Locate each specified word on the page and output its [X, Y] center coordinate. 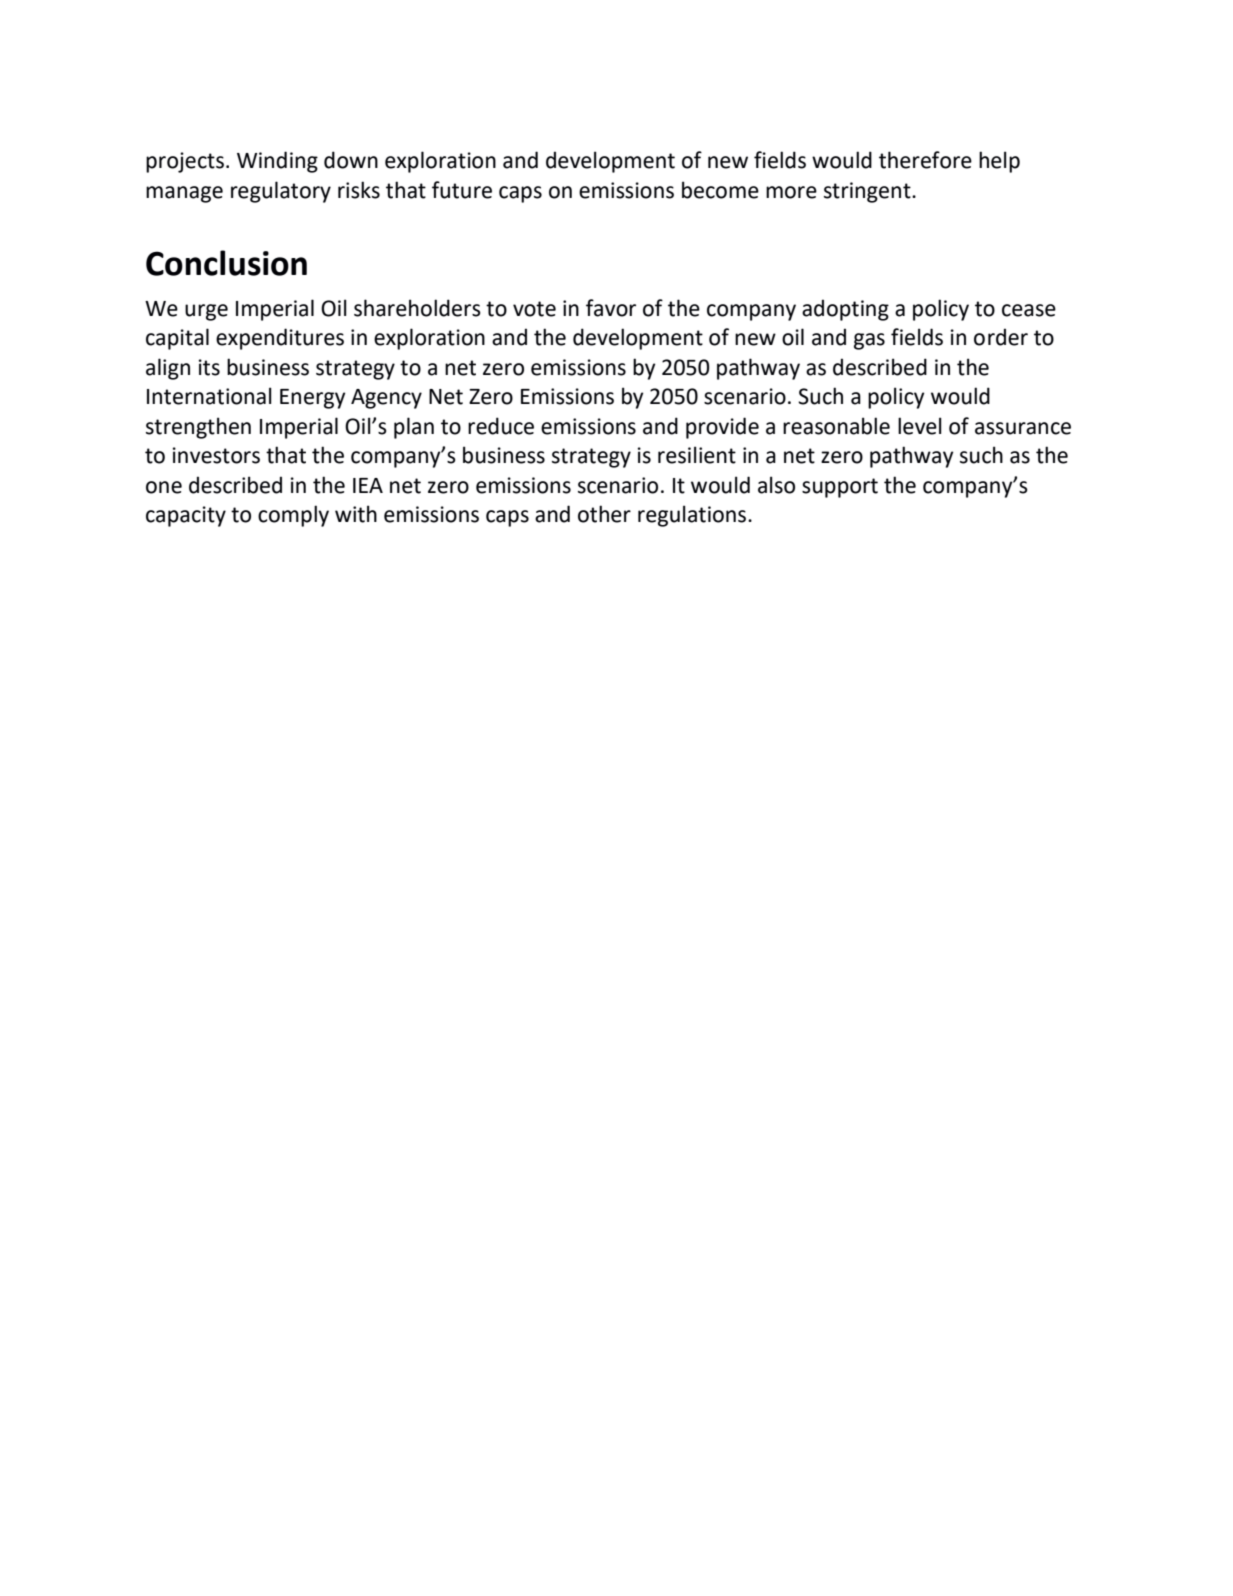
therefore [925, 160]
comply [293, 516]
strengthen [198, 428]
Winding [277, 162]
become [720, 190]
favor [611, 308]
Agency [386, 399]
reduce [501, 426]
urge [206, 312]
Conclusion [226, 263]
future [462, 190]
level [920, 426]
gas [869, 341]
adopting [845, 310]
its [209, 367]
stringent [868, 192]
